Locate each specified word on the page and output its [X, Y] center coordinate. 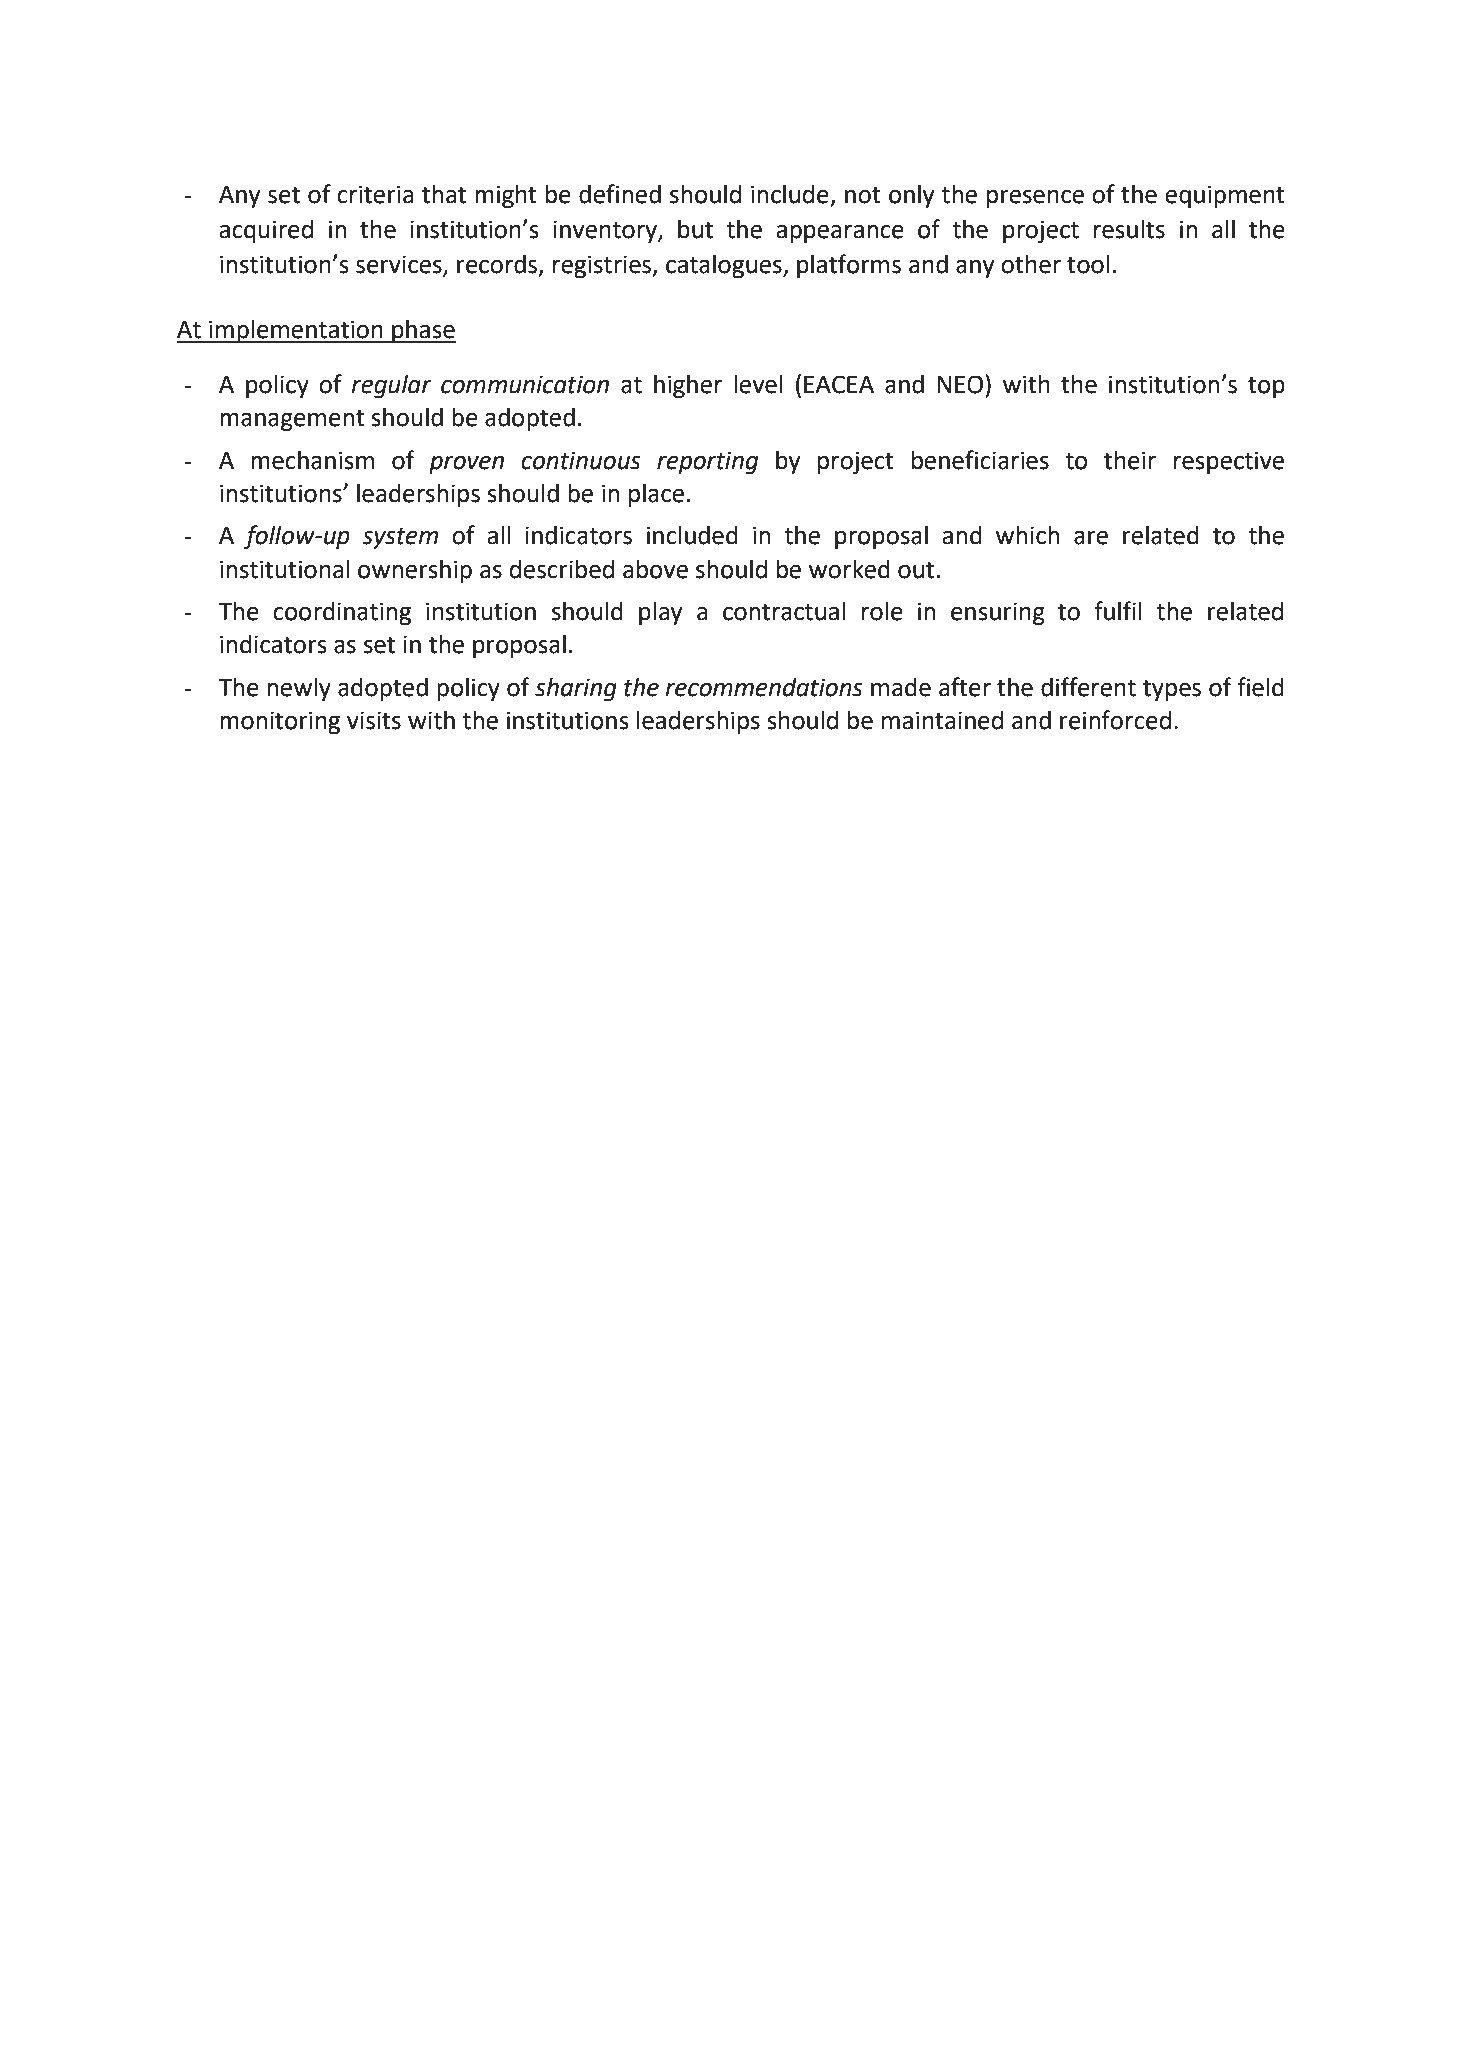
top [1266, 387]
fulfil [1118, 611]
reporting [707, 462]
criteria [375, 194]
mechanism [312, 460]
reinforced [1115, 720]
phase [423, 331]
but [695, 229]
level [758, 384]
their [1130, 460]
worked [849, 569]
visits [374, 720]
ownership [415, 571]
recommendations [764, 687]
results [1129, 229]
